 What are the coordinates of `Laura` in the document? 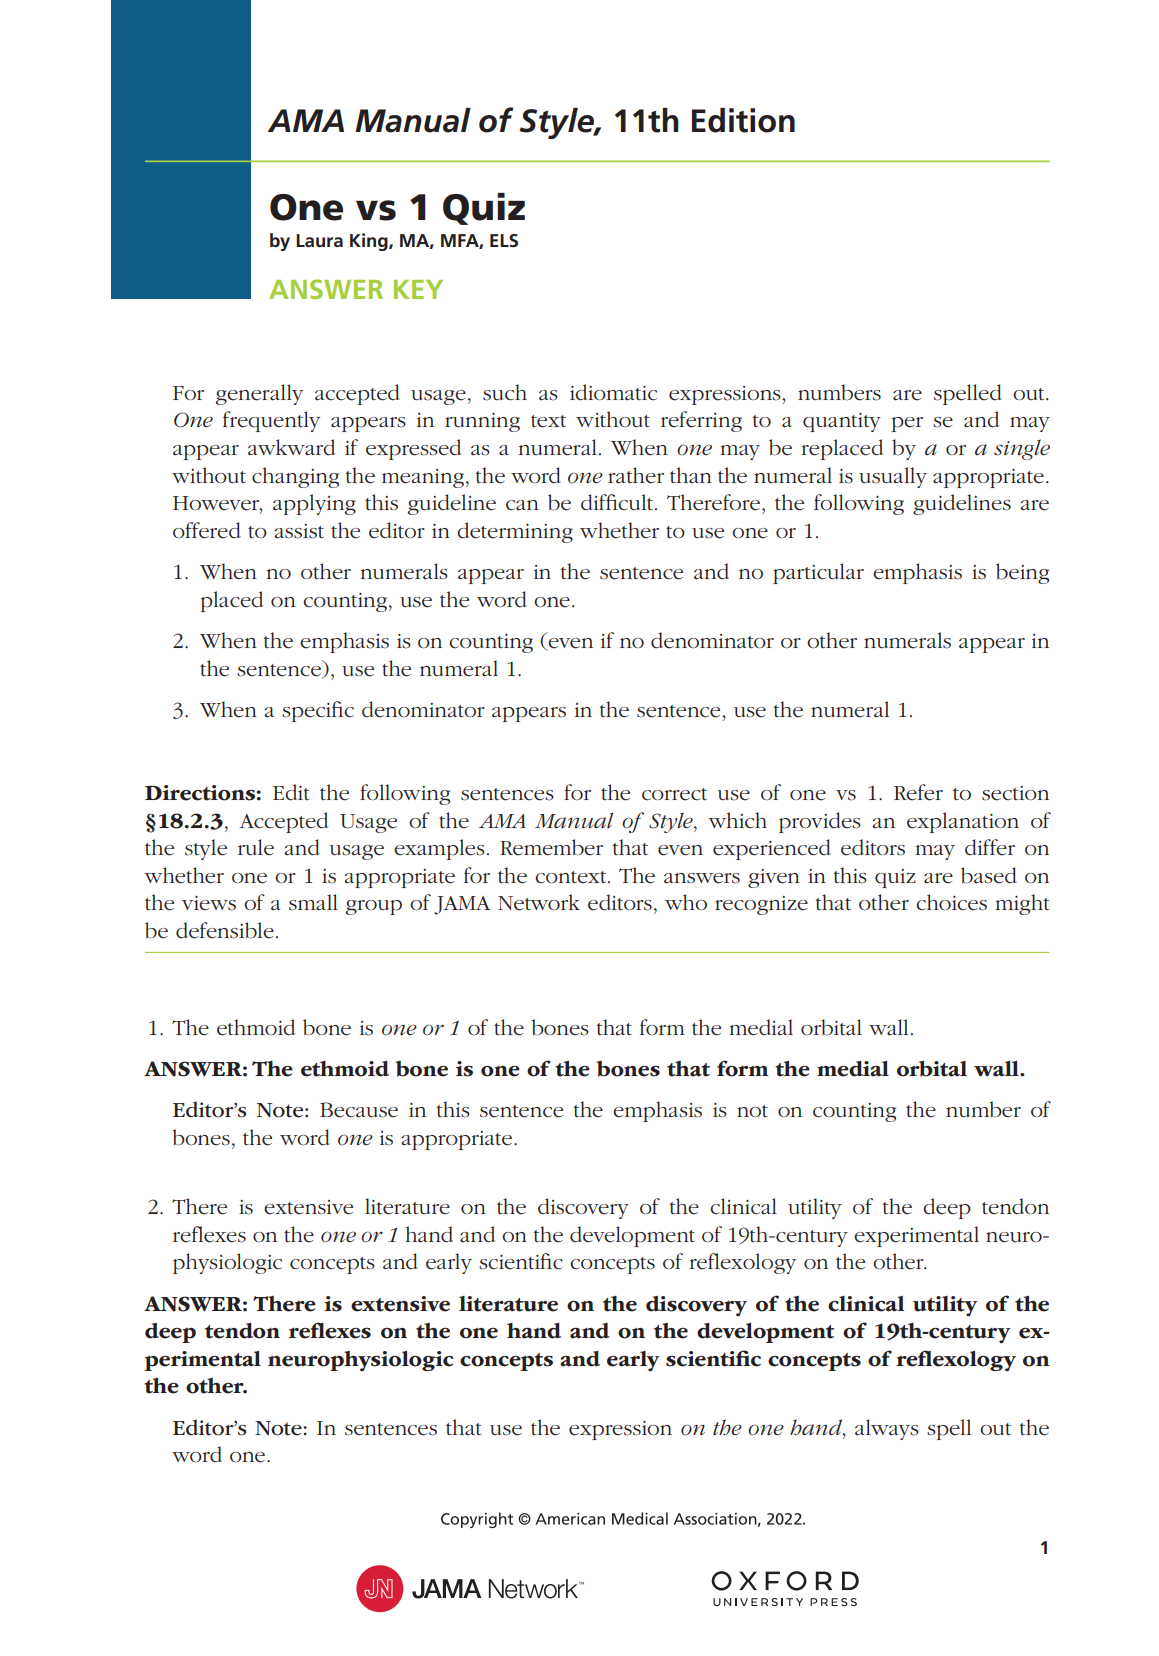 It's located at (319, 240).
